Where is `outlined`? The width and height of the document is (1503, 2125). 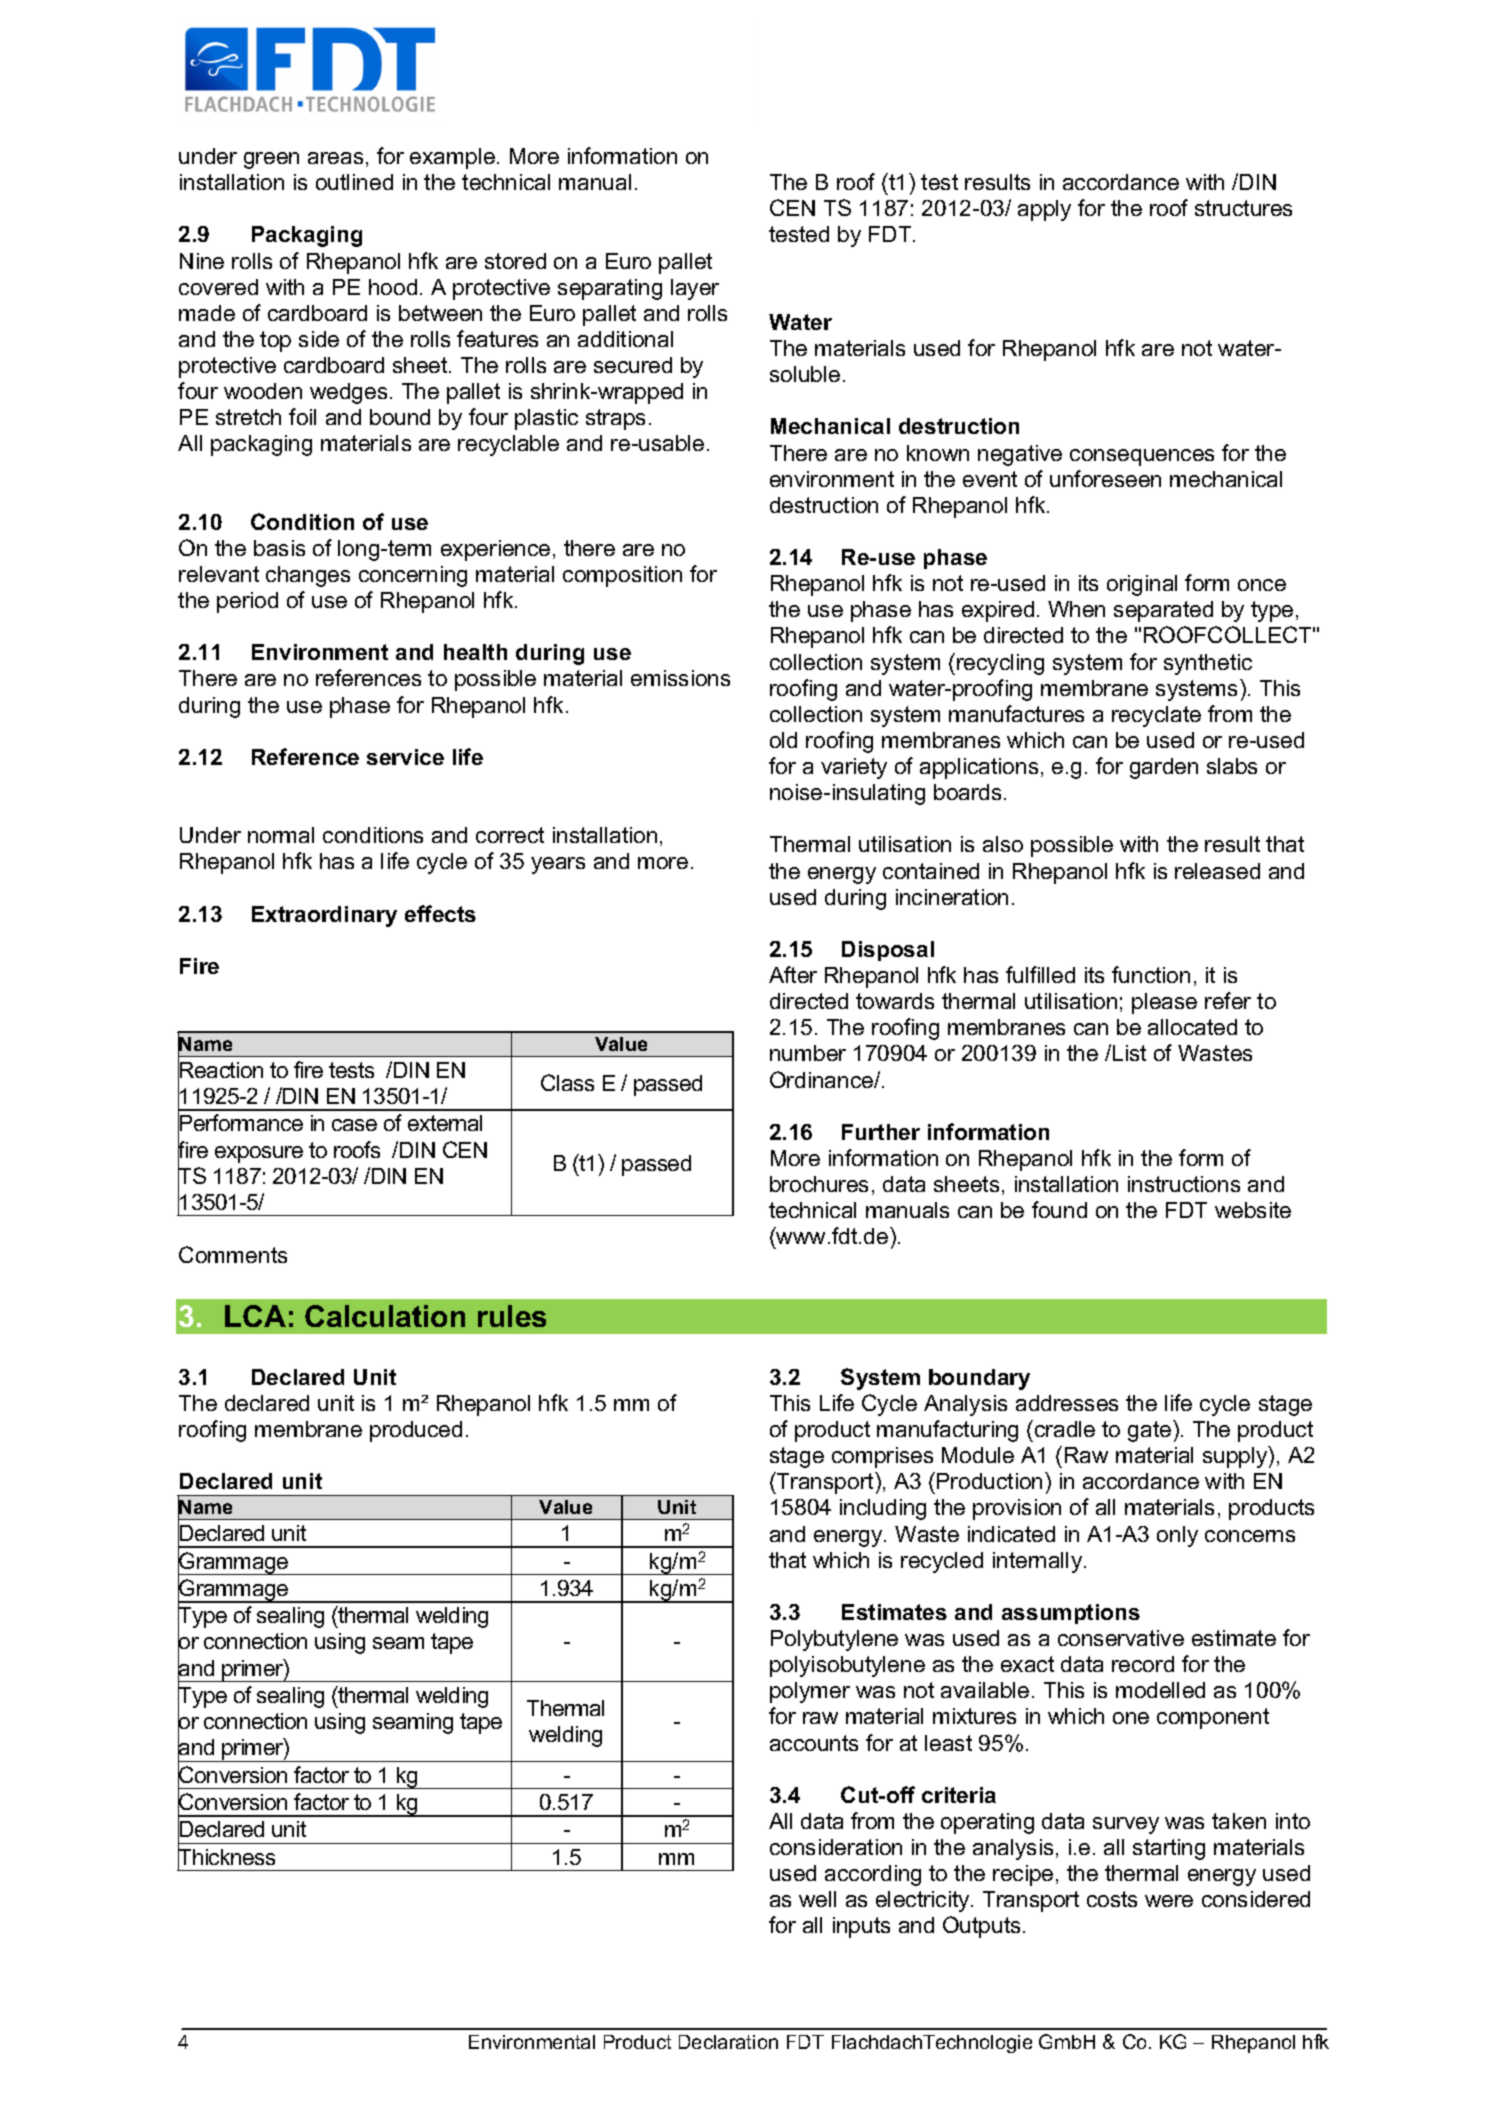
outlined is located at coordinates (354, 182).
